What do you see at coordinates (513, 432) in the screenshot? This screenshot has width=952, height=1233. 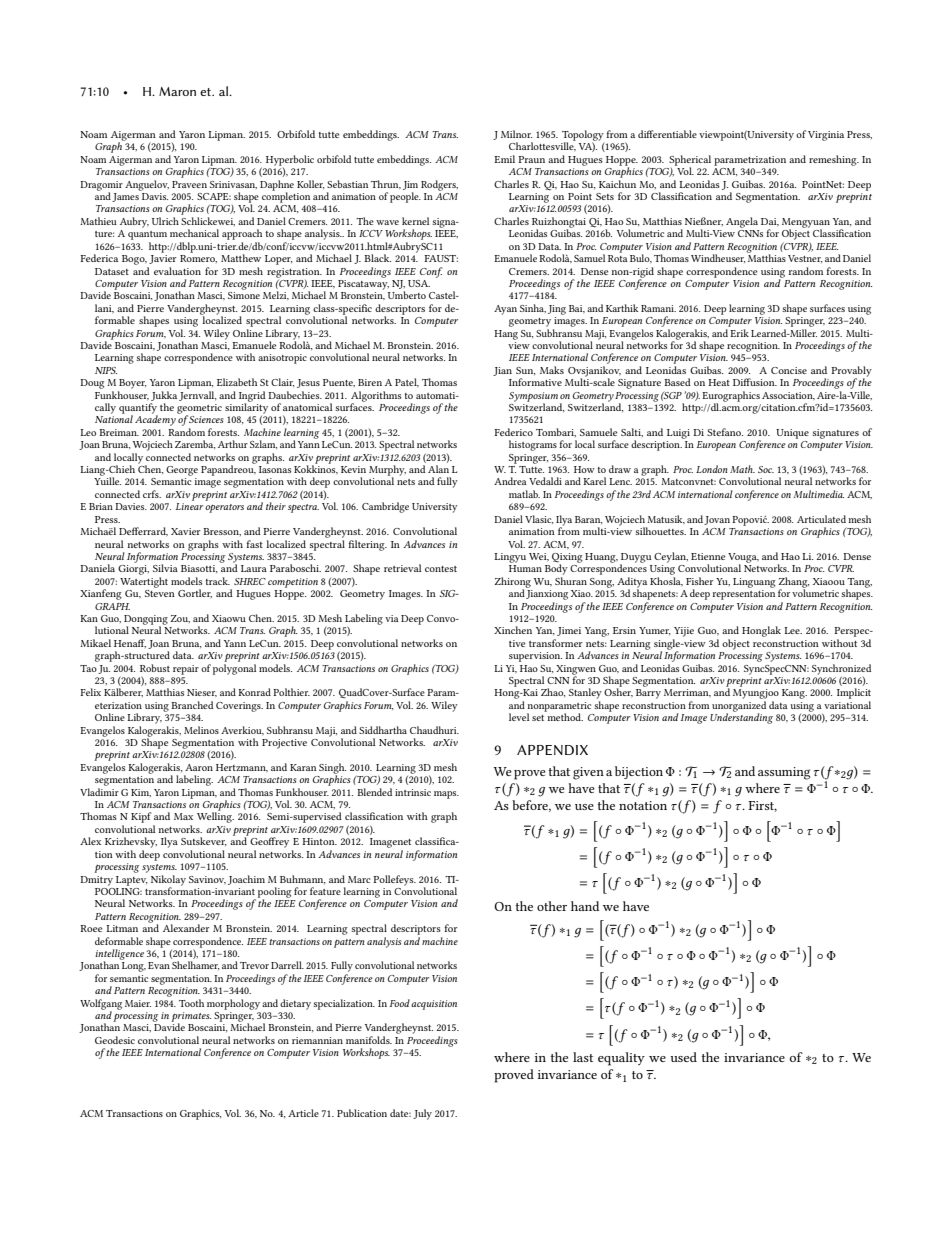 I see `Federico` at bounding box center [513, 432].
